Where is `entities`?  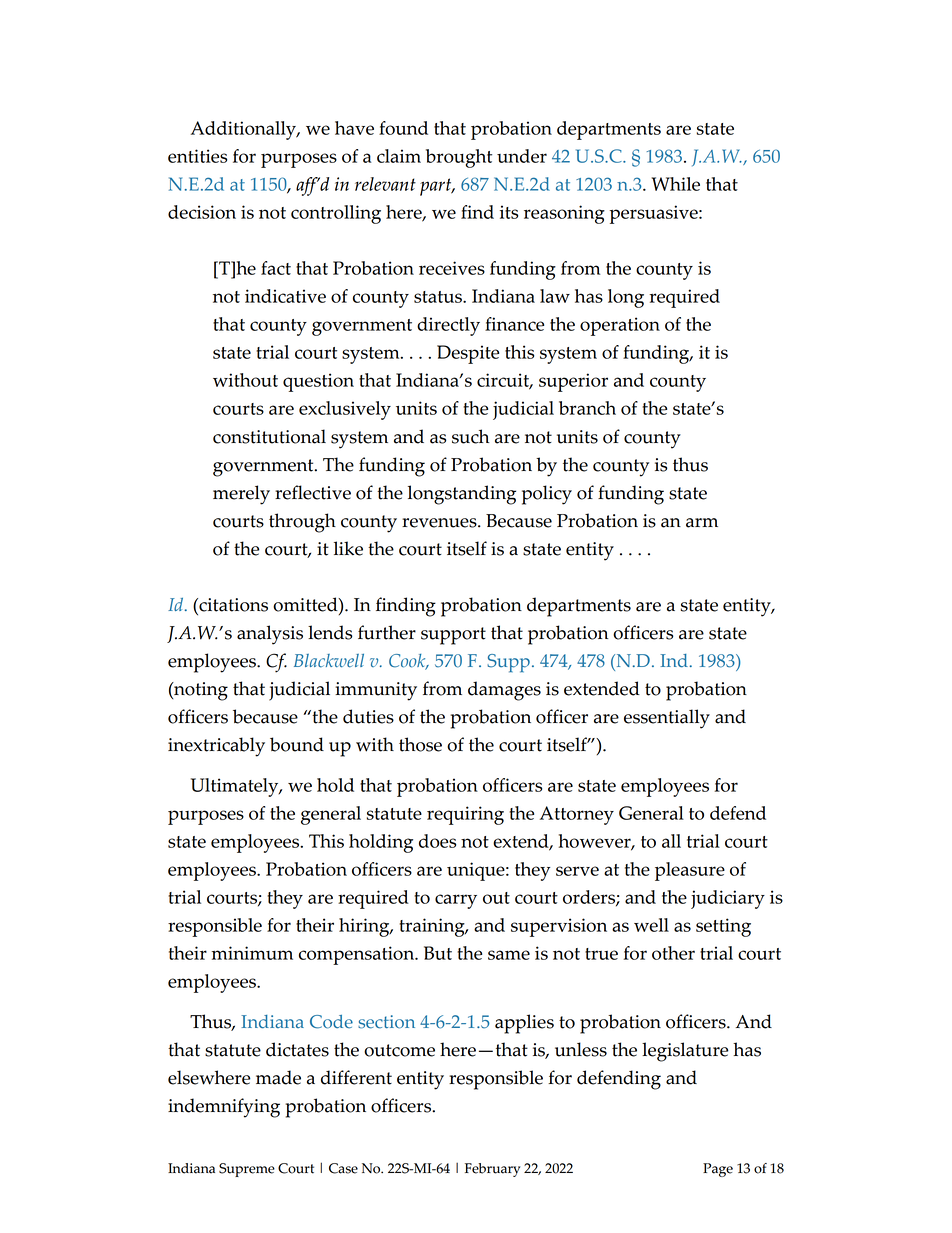
entities is located at coordinates (197, 156).
